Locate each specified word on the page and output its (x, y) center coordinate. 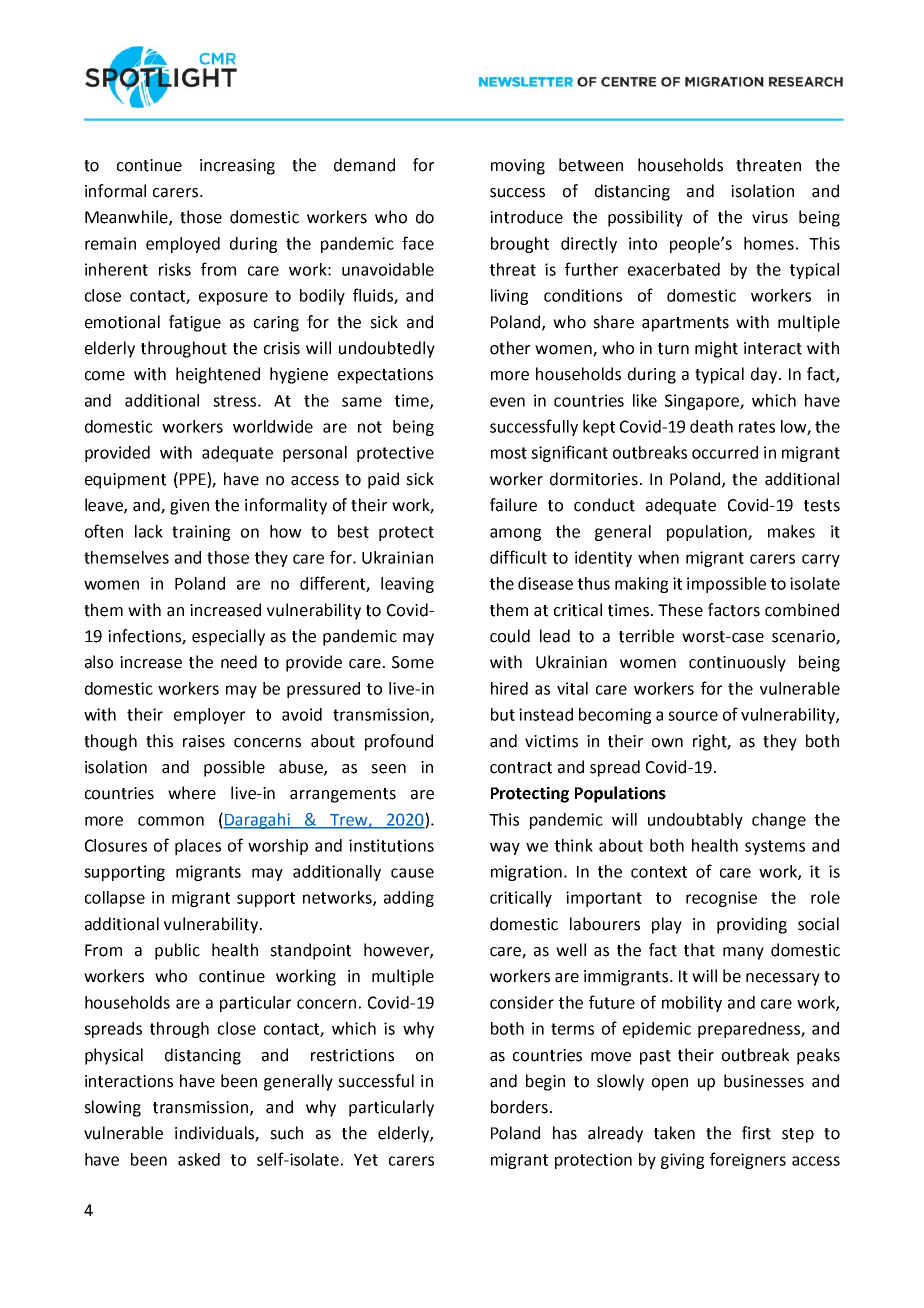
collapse (115, 899)
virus (770, 217)
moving (518, 167)
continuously (737, 663)
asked (199, 1159)
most (509, 453)
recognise (721, 899)
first (756, 1133)
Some (413, 662)
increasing (237, 167)
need (239, 662)
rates (757, 427)
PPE (194, 478)
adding (409, 899)
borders (519, 1107)
